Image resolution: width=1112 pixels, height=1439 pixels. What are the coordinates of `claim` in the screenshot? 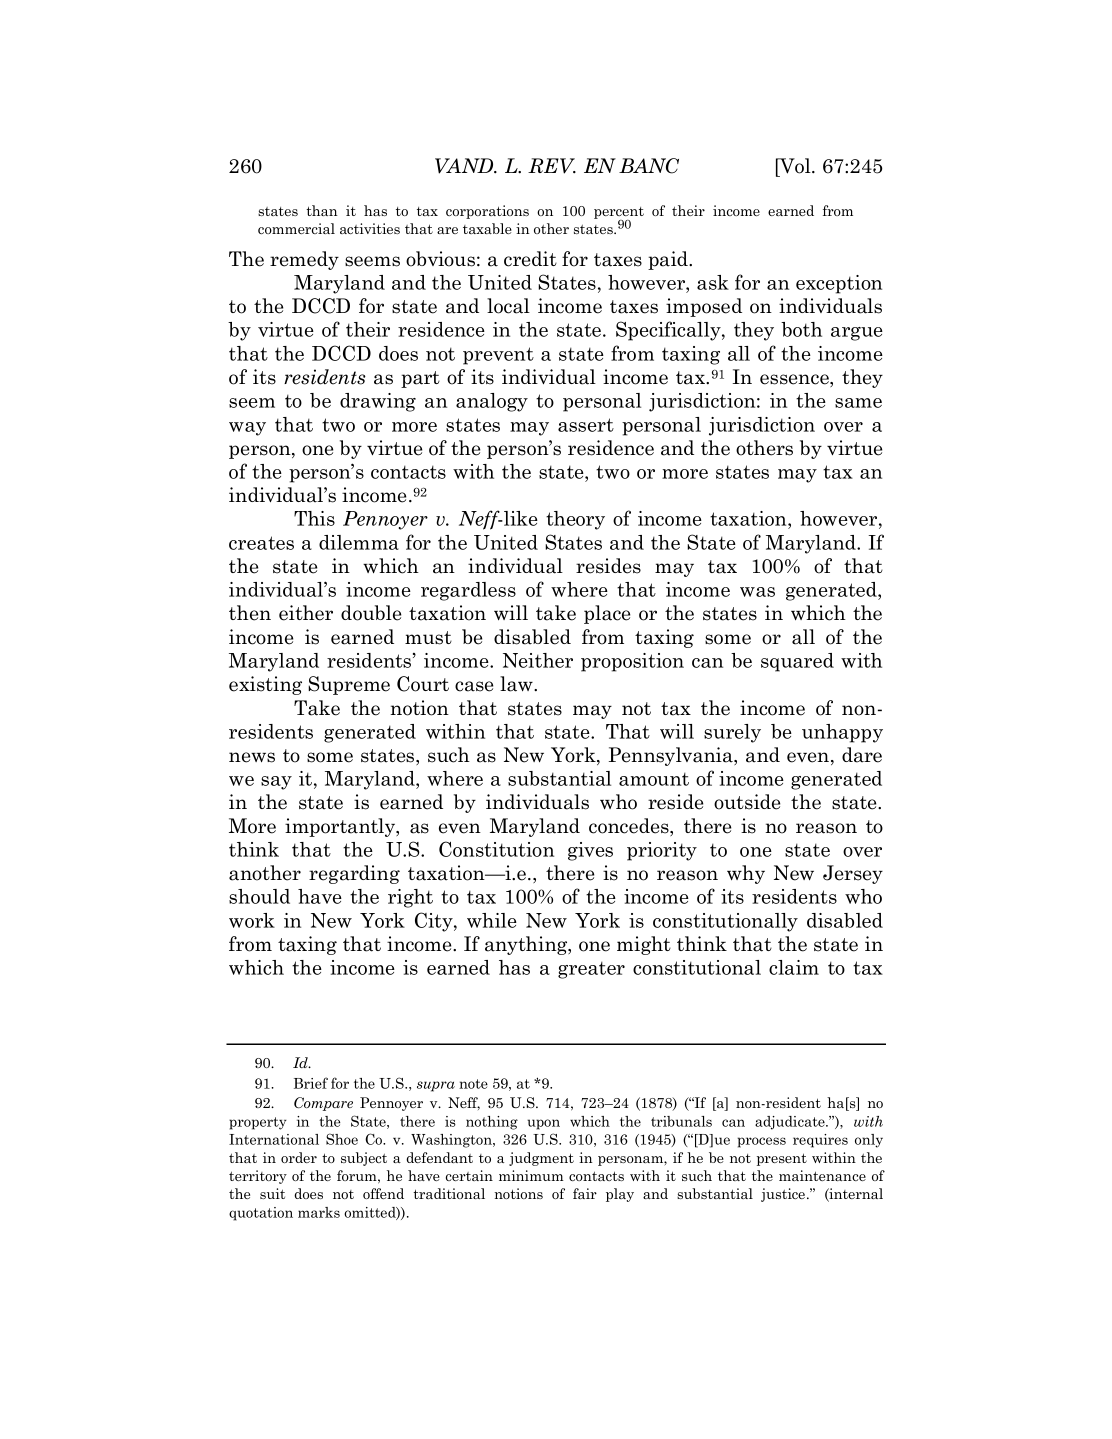 It's located at (794, 967).
